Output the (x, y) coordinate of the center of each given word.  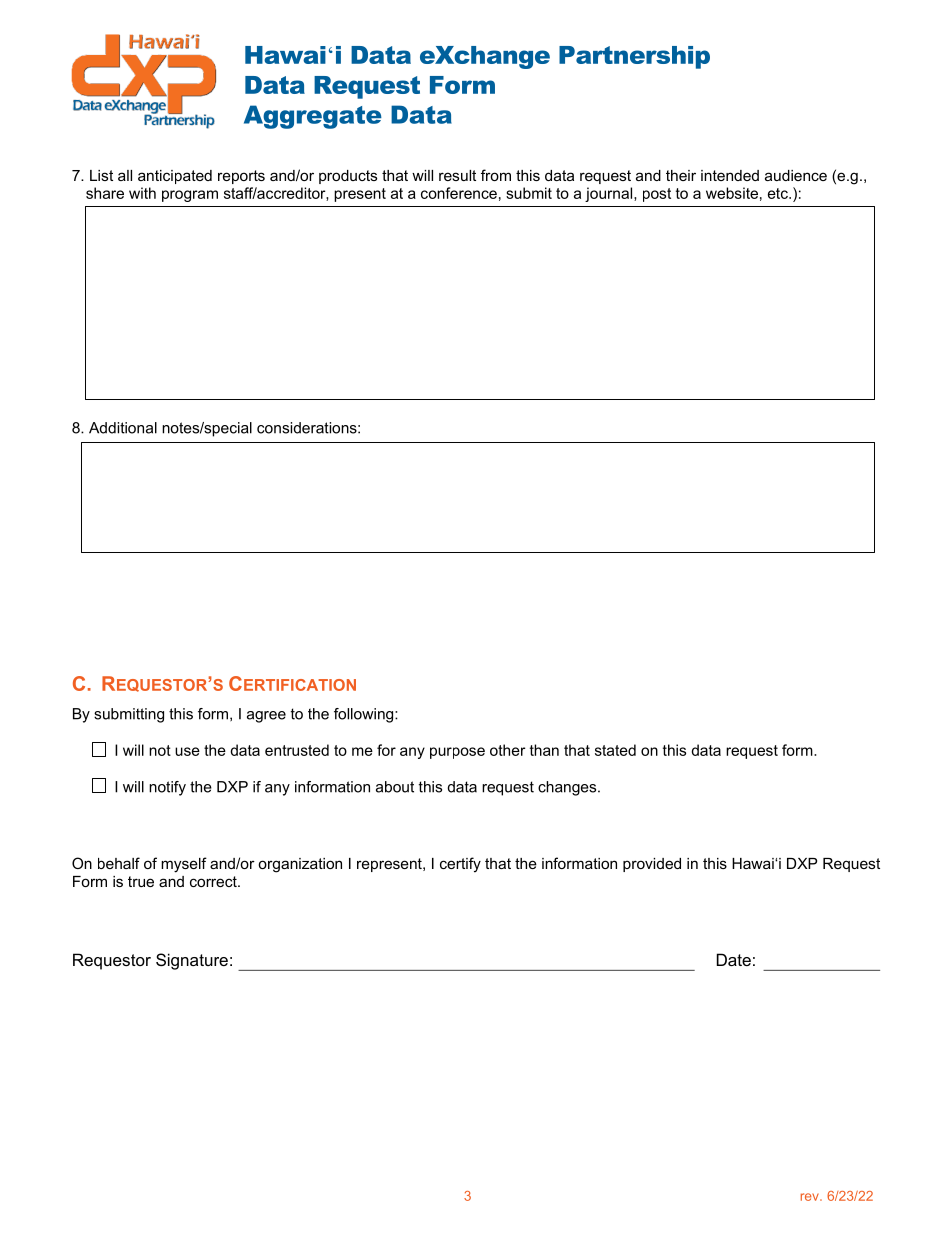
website (732, 193)
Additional (123, 428)
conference (459, 193)
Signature (192, 961)
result (457, 175)
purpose (457, 753)
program (190, 196)
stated (615, 750)
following (365, 715)
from (496, 175)
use (187, 751)
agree (266, 717)
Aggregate (313, 117)
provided (652, 865)
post (657, 195)
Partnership (634, 57)
